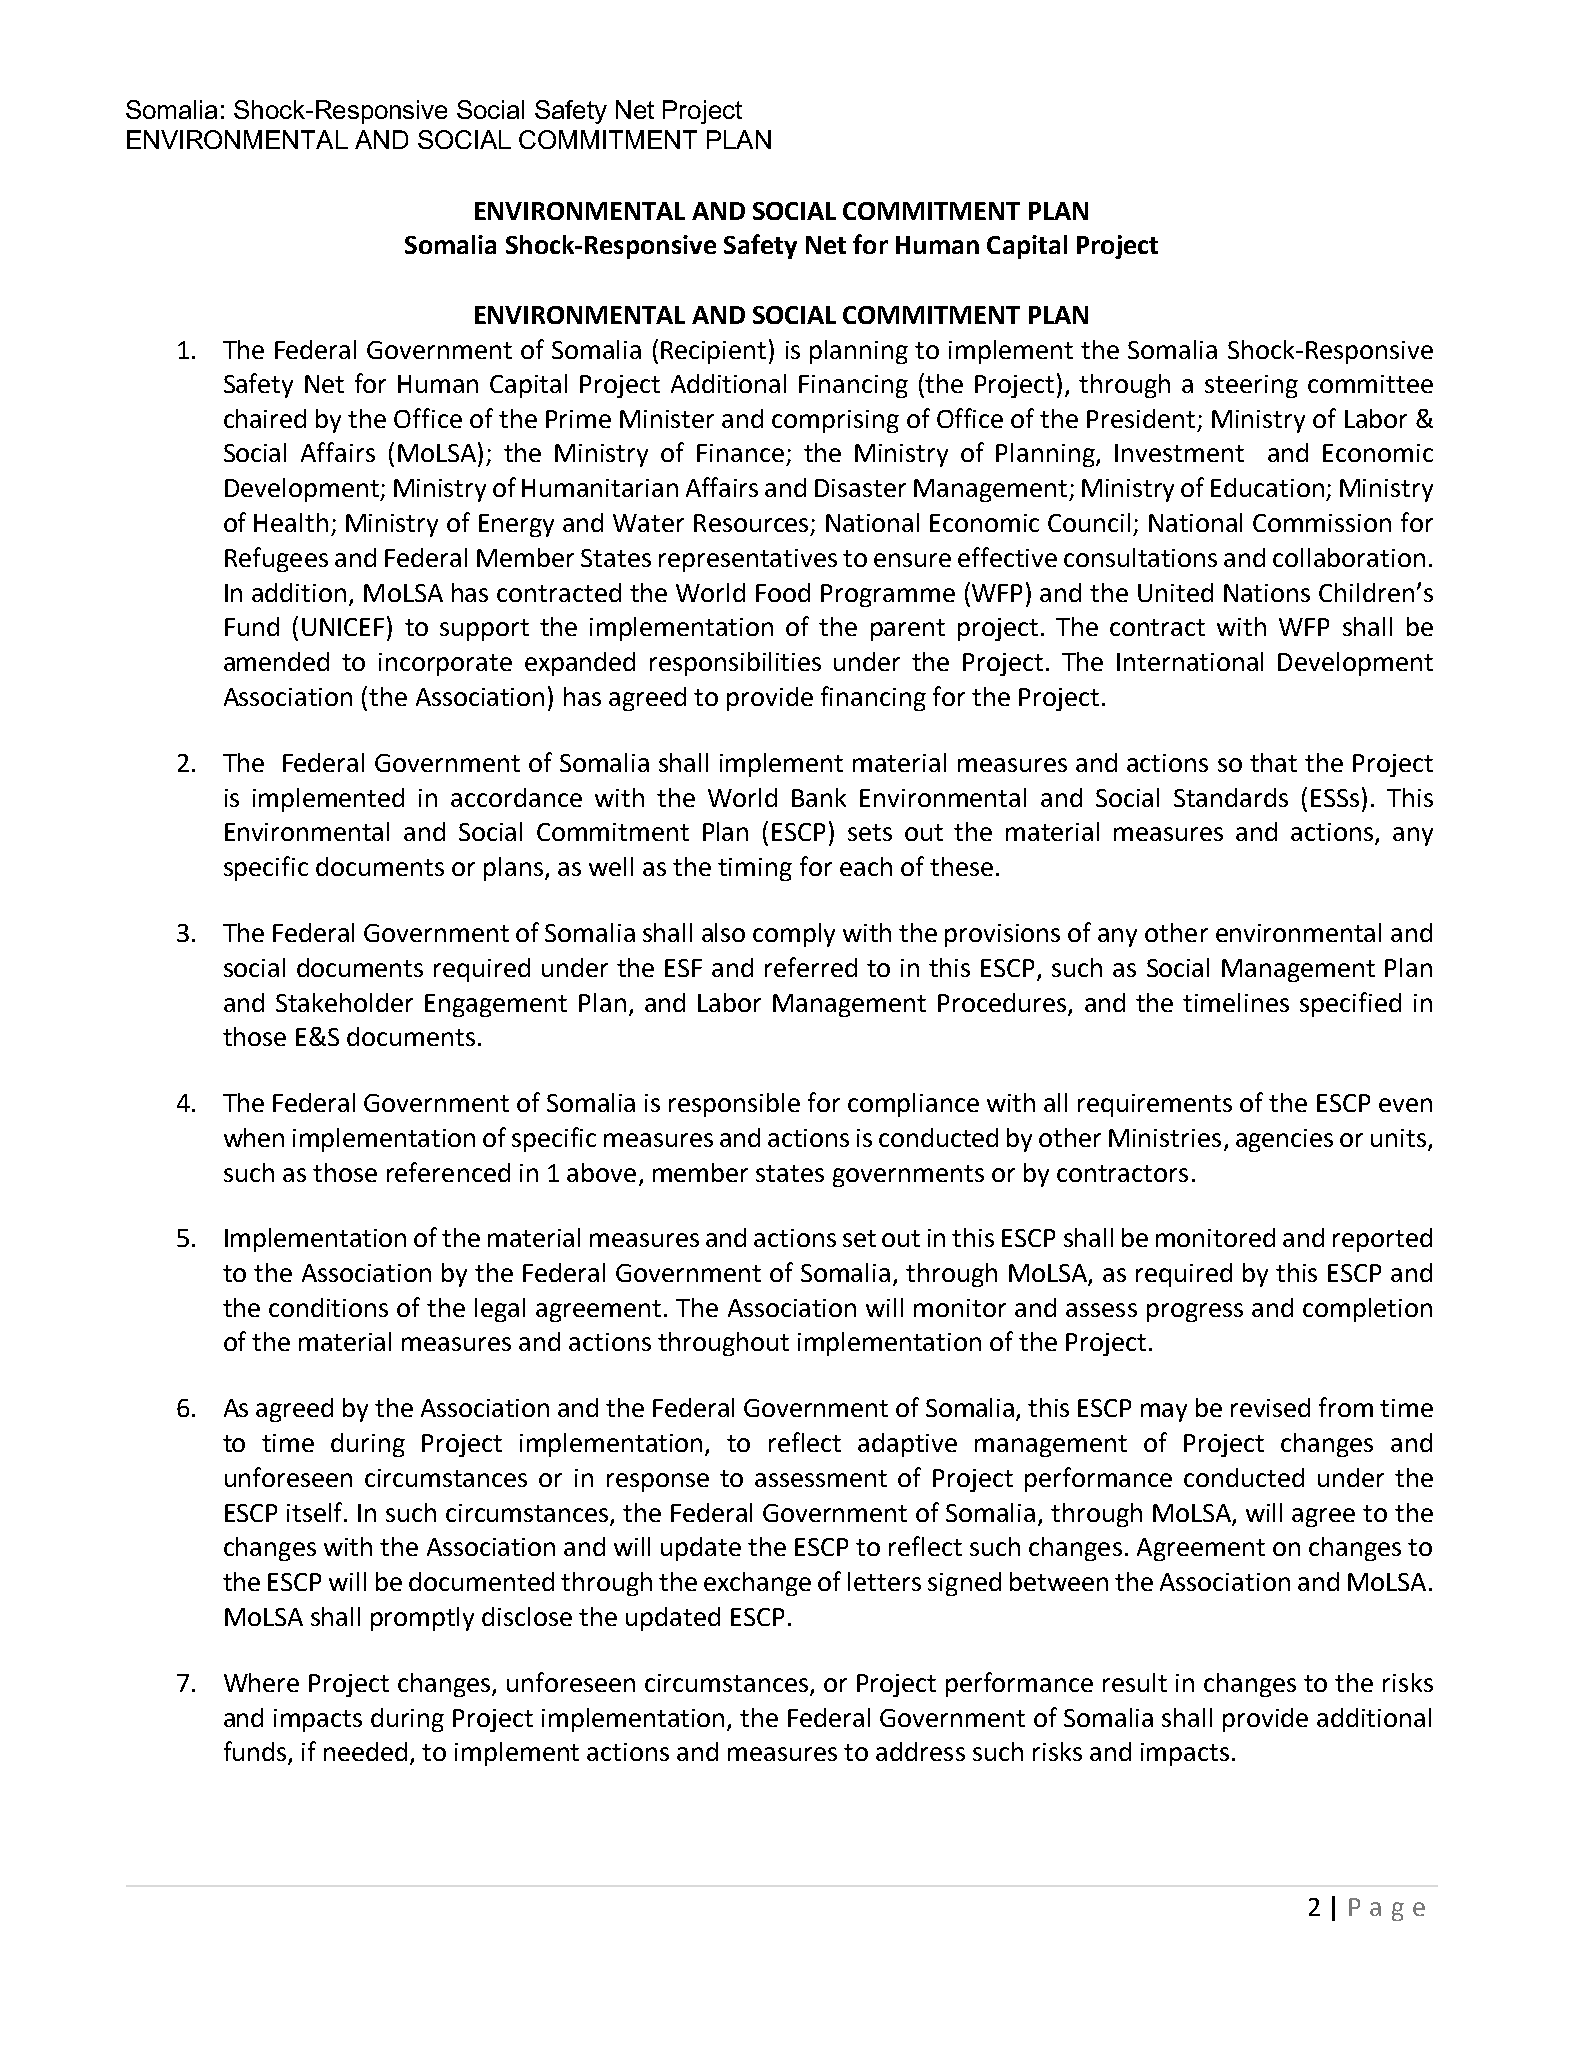  What do you see at coordinates (920, 1751) in the page?
I see `address` at bounding box center [920, 1751].
